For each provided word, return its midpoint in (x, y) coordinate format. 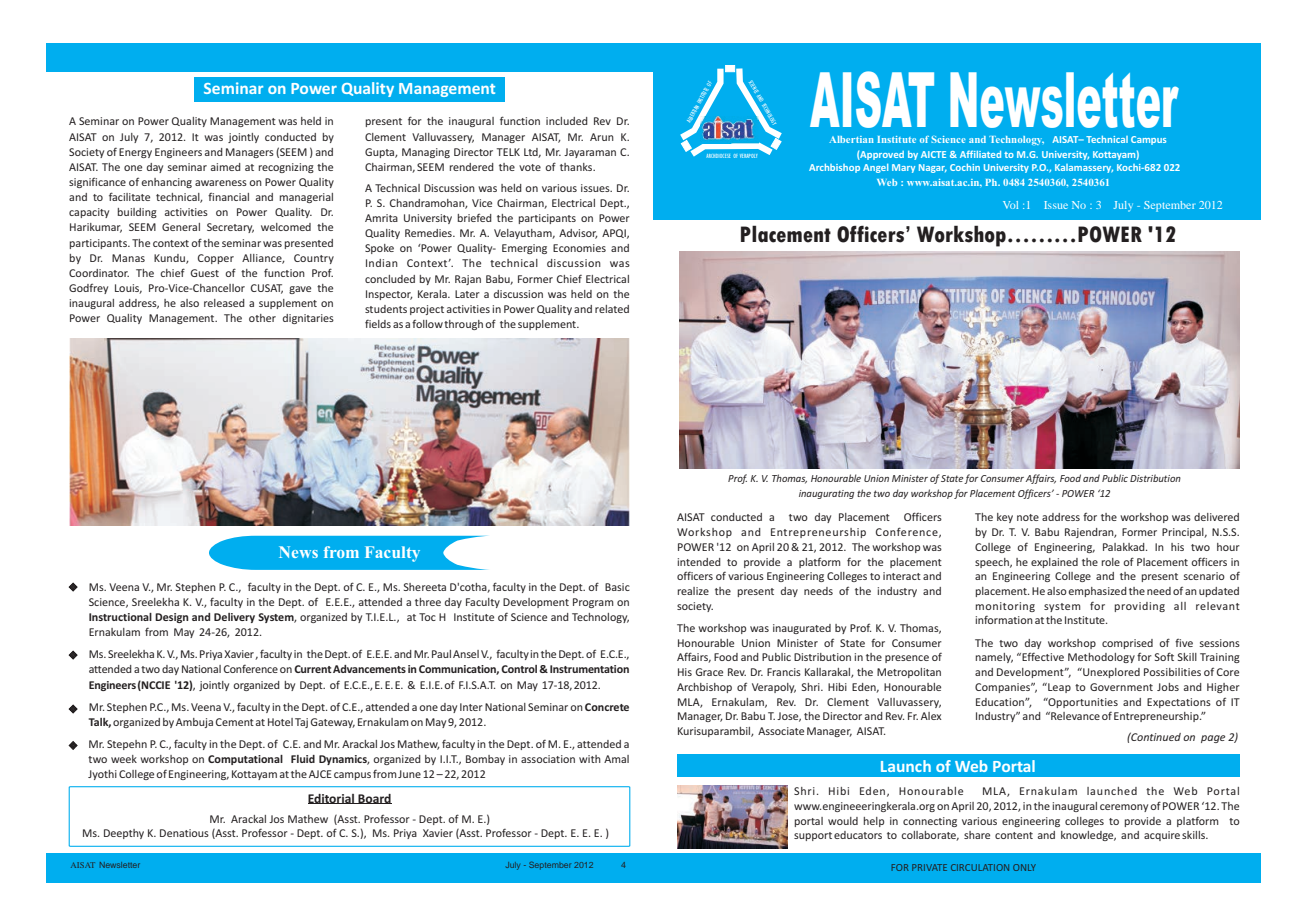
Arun (602, 137)
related (612, 309)
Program (593, 603)
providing (1140, 607)
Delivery (234, 618)
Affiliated (980, 154)
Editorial (332, 799)
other (262, 318)
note (1028, 517)
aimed (226, 167)
